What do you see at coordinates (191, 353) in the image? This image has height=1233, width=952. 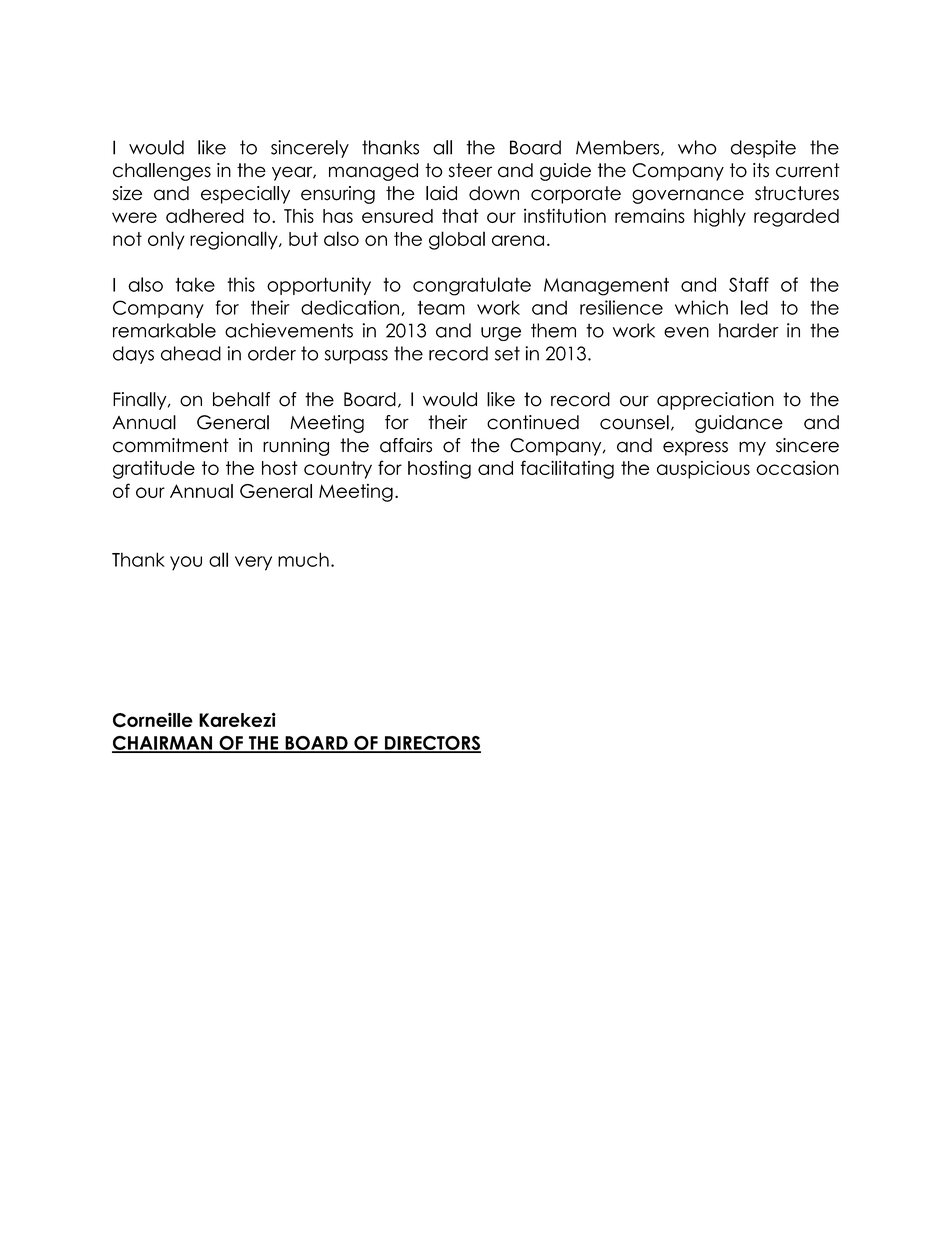 I see `ahead` at bounding box center [191, 353].
